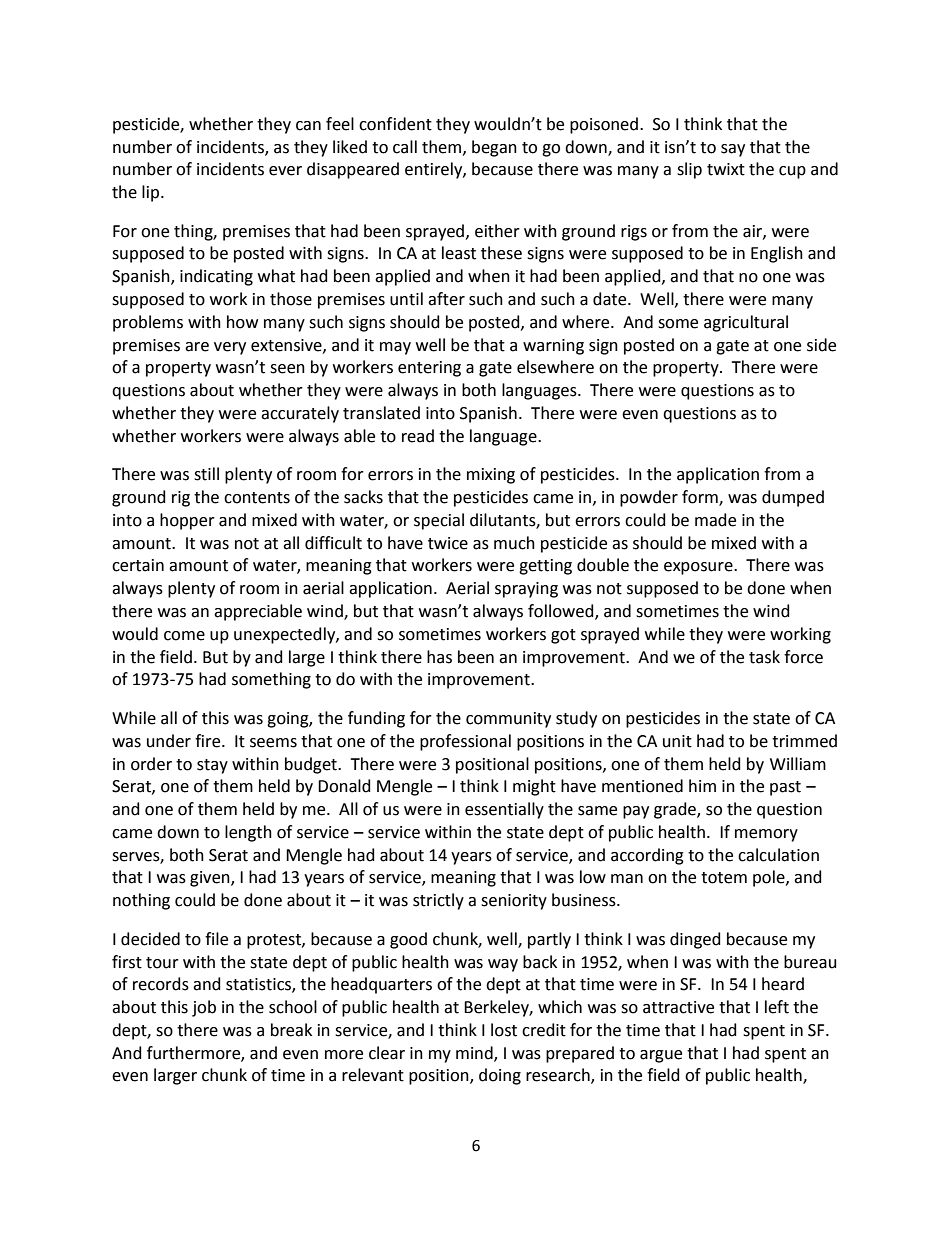  I want to click on William, so click(798, 764).
